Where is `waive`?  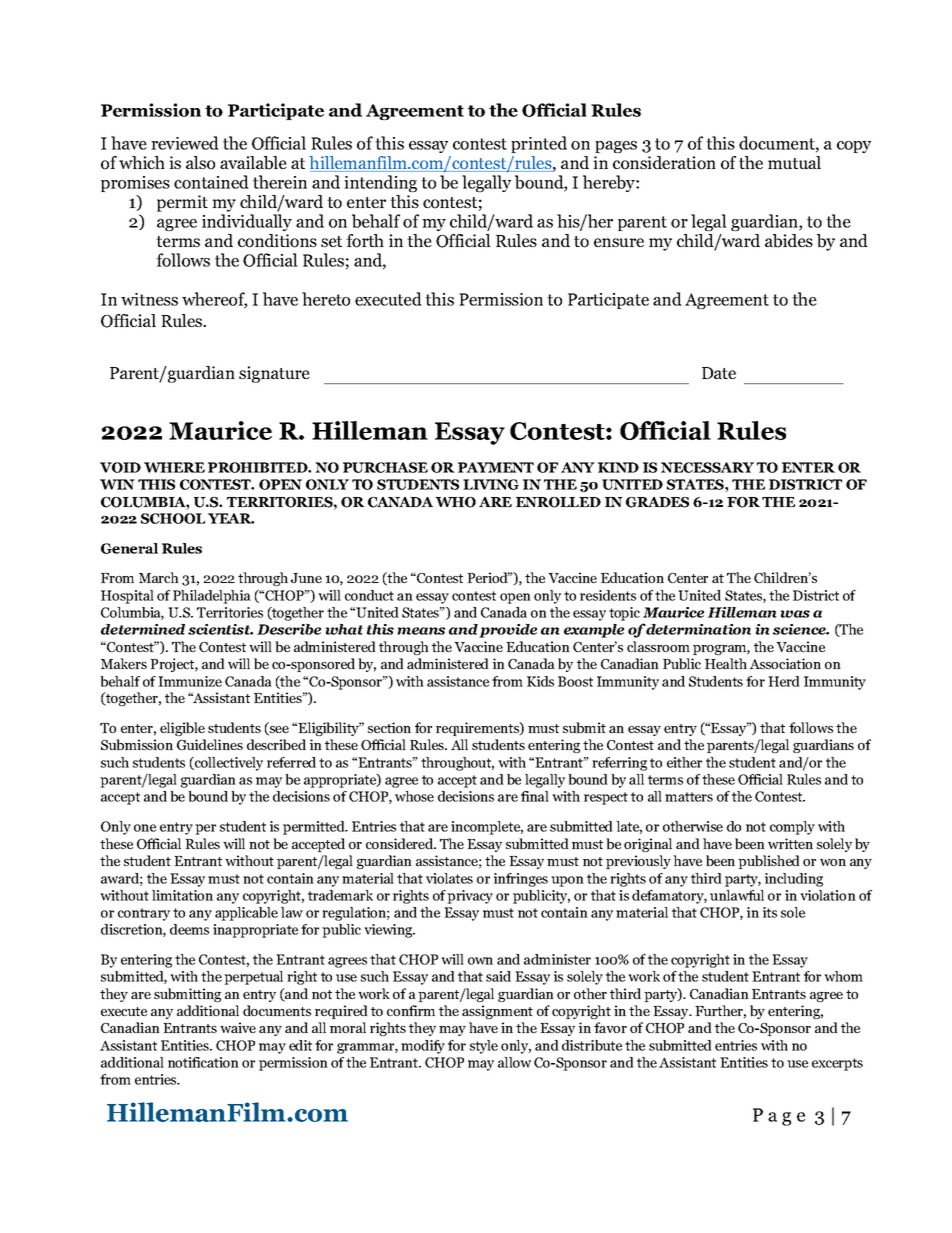 waive is located at coordinates (238, 1027).
